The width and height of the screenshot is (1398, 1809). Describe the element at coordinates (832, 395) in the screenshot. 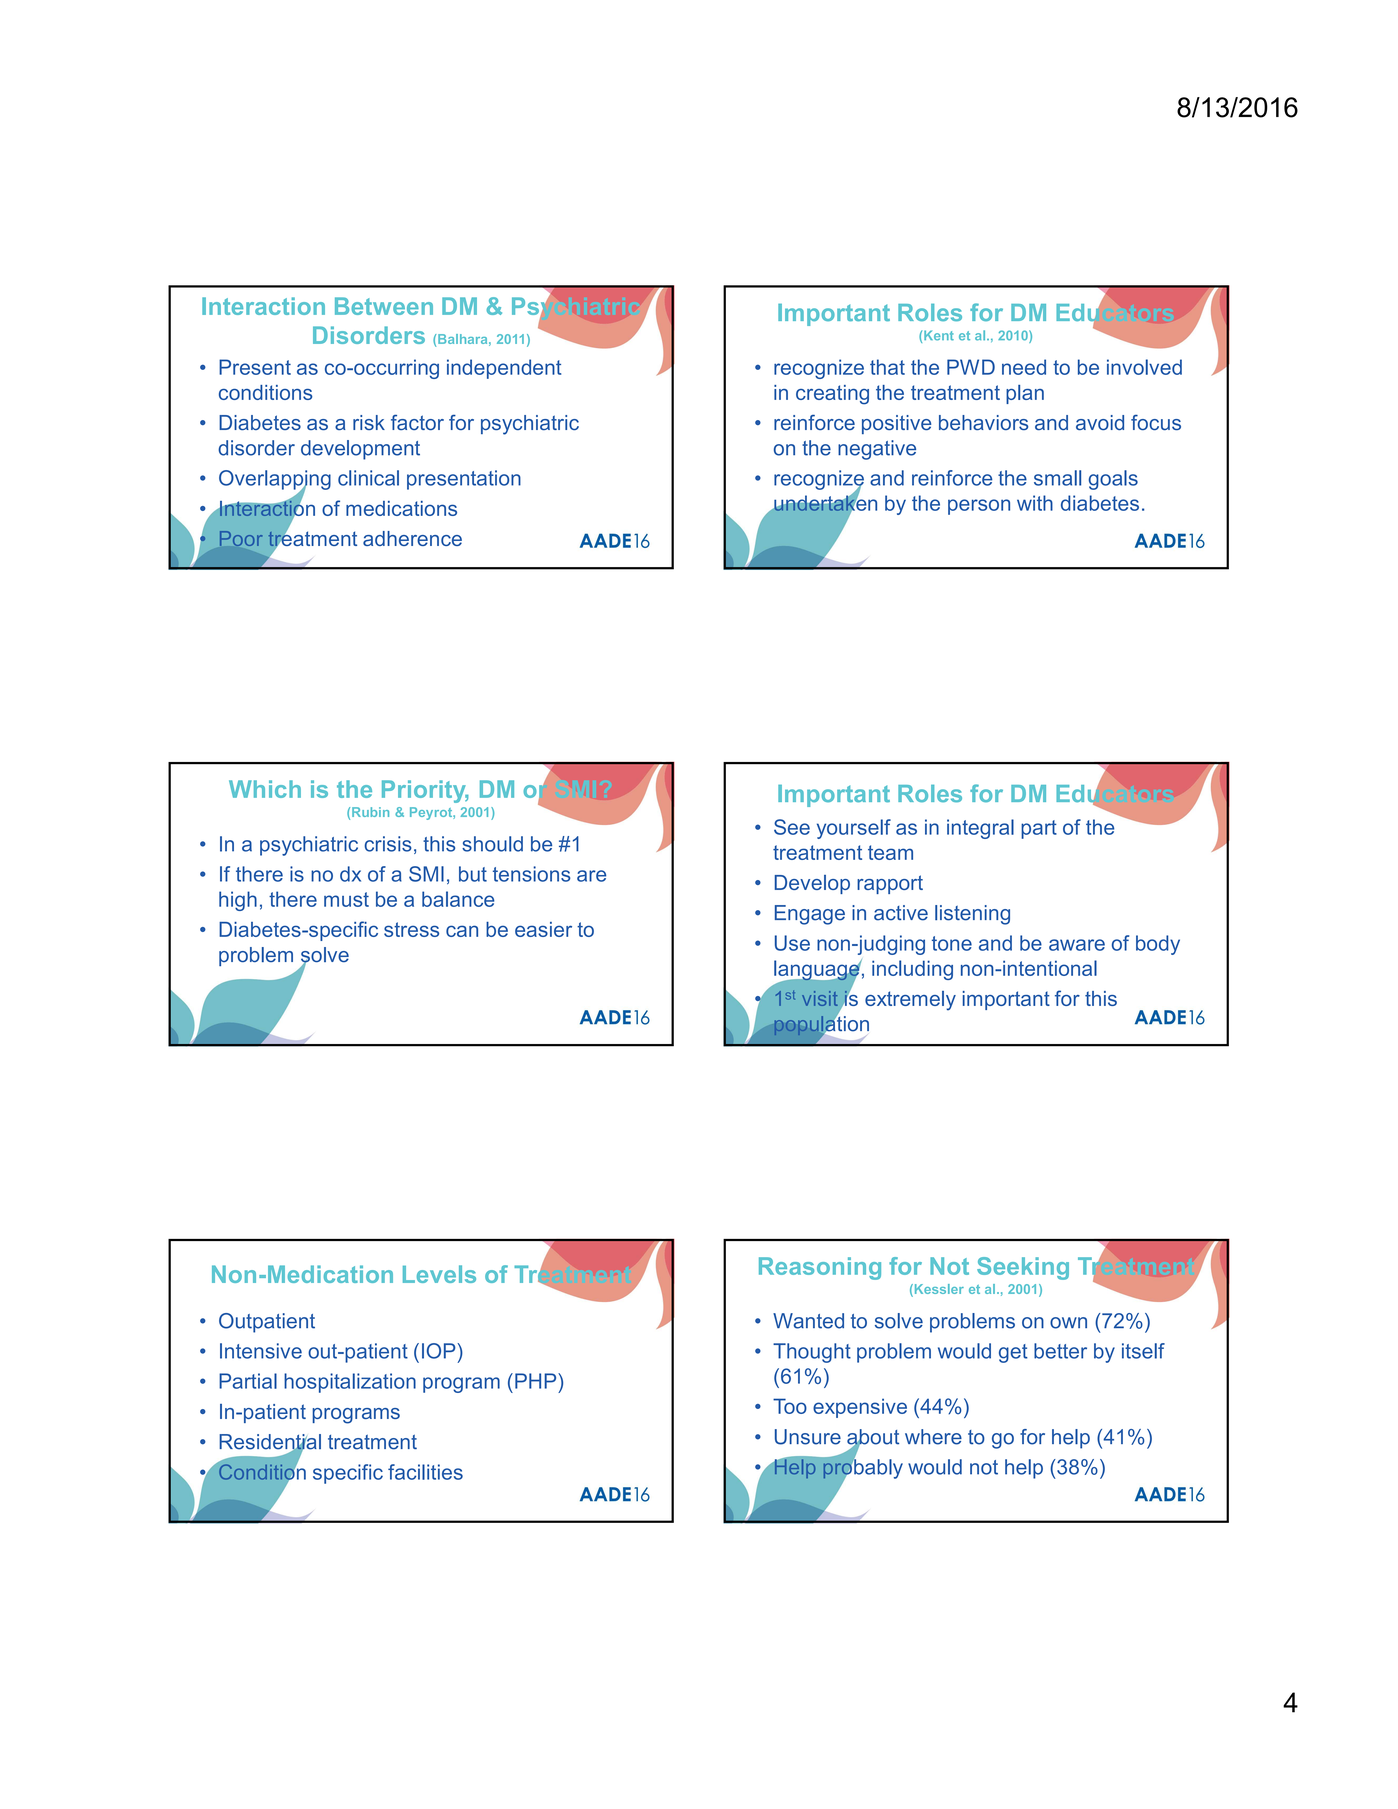

I see `creating` at that location.
